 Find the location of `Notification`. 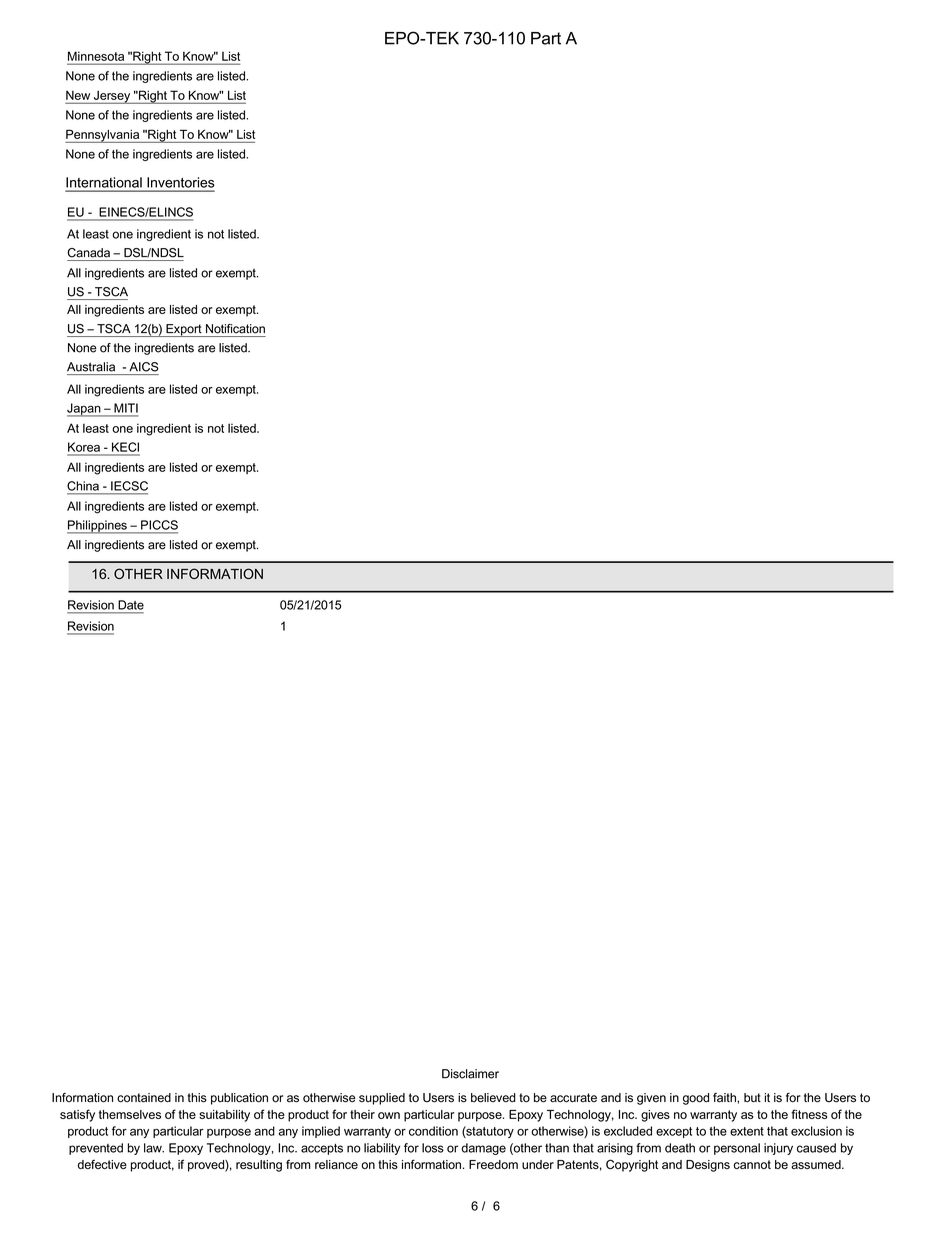

Notification is located at coordinates (235, 329).
